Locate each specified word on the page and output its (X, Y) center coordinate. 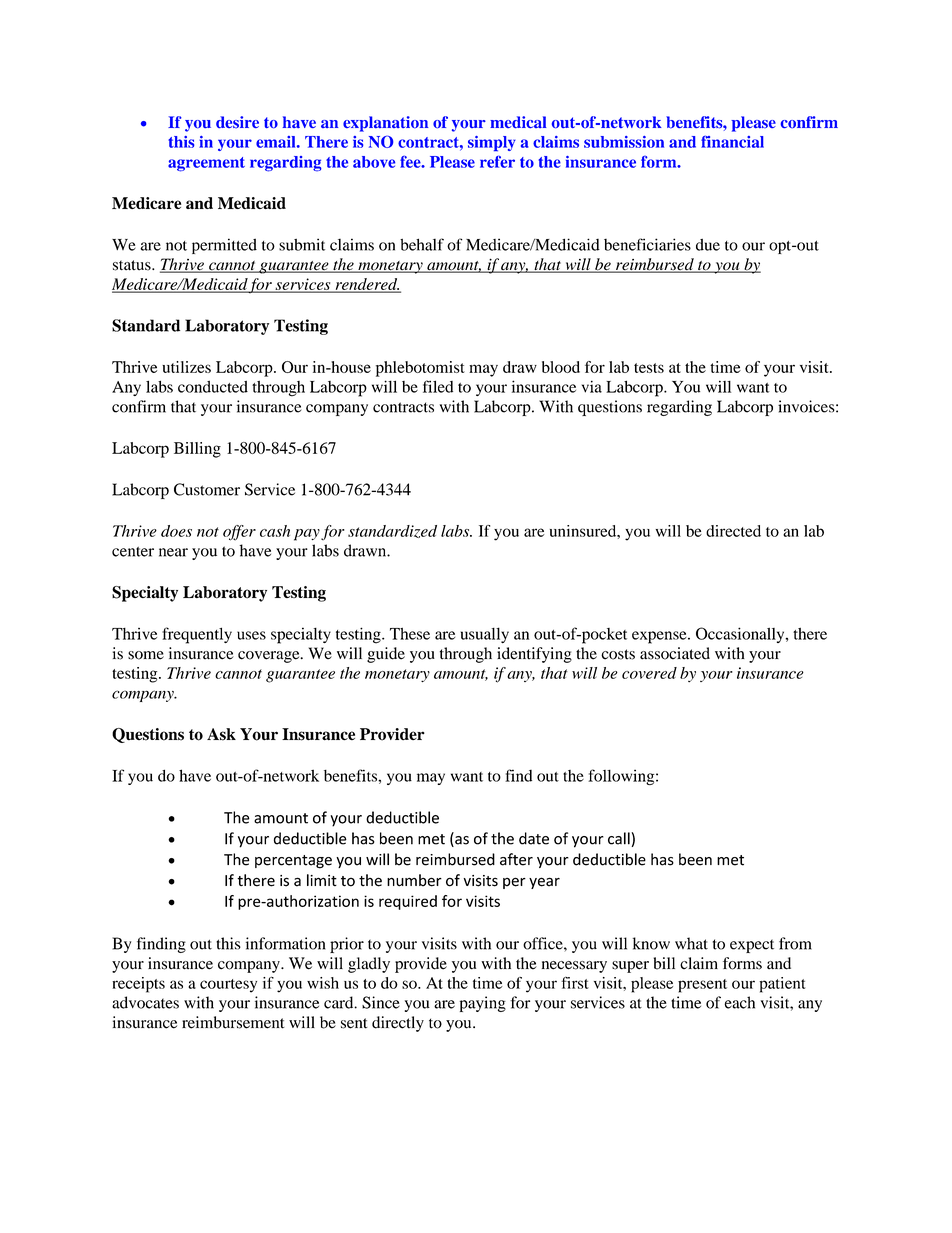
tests (649, 368)
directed (733, 531)
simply (492, 144)
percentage (293, 862)
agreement (206, 164)
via (592, 386)
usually (485, 635)
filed (438, 386)
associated (675, 653)
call (620, 839)
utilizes (186, 367)
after (516, 859)
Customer (207, 489)
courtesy (228, 986)
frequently (197, 635)
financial (732, 141)
